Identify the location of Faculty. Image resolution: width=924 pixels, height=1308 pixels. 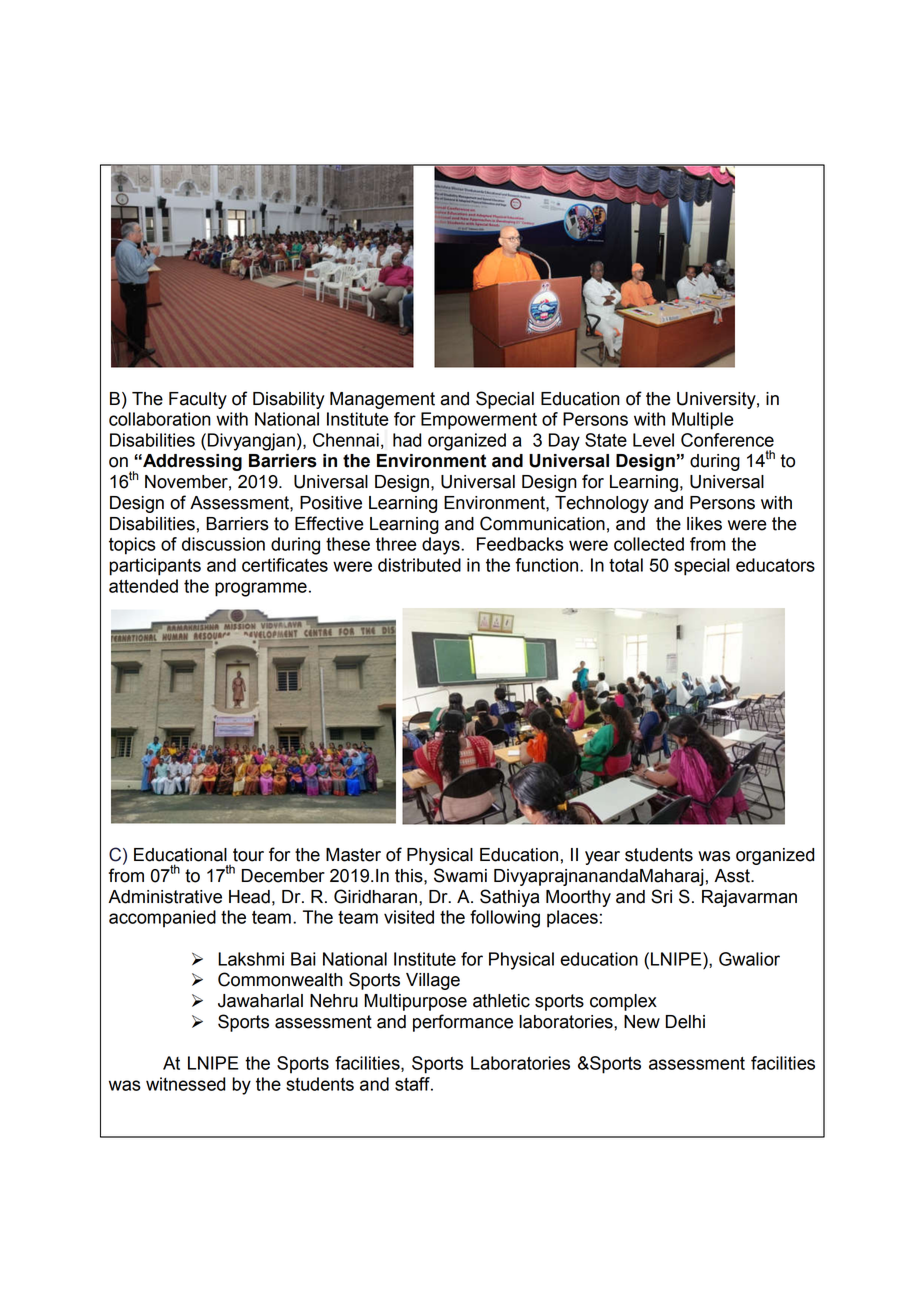
(198, 400).
